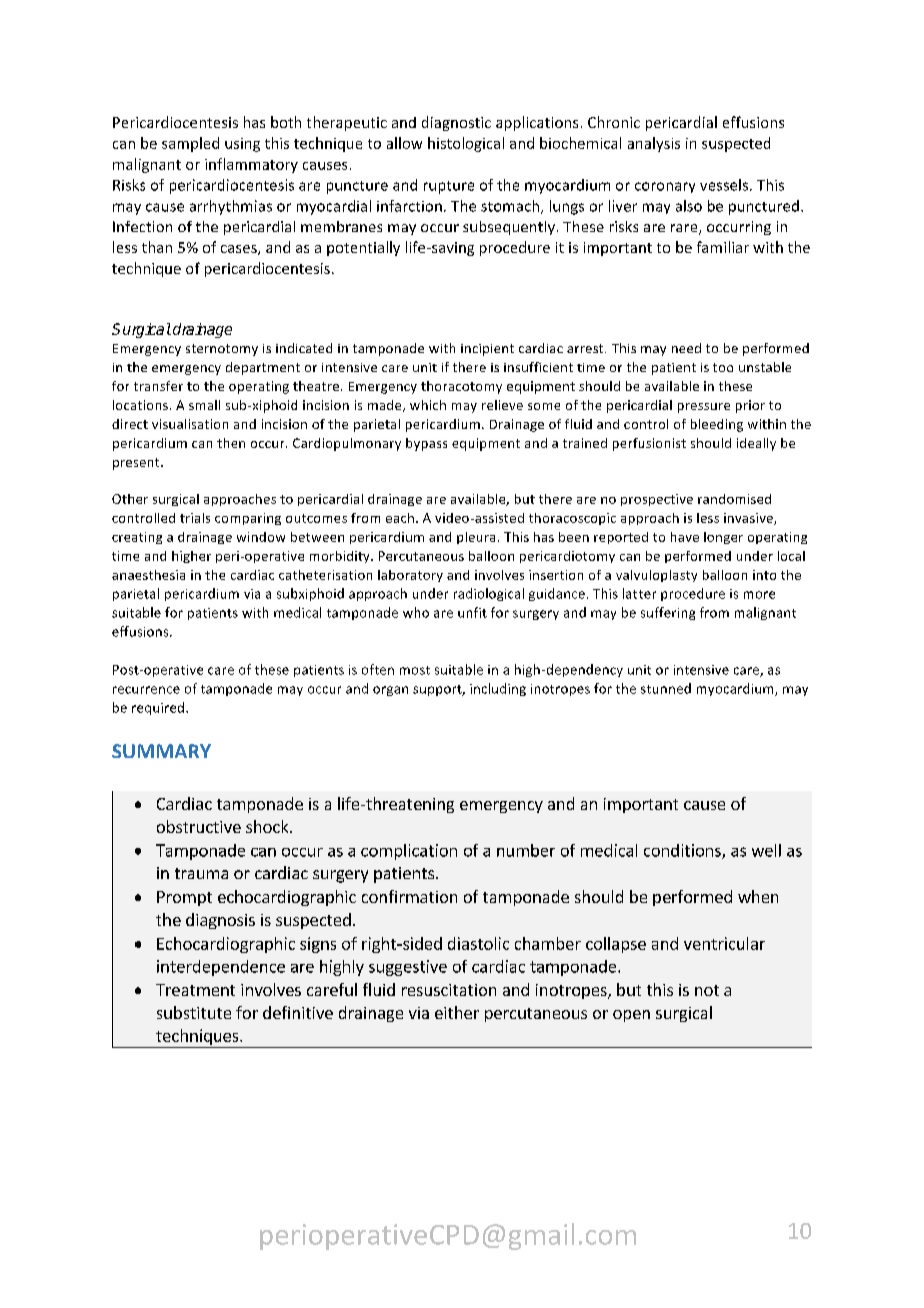 Image resolution: width=924 pixels, height=1308 pixels. Describe the element at coordinates (409, 852) in the screenshot. I see `complication` at that location.
